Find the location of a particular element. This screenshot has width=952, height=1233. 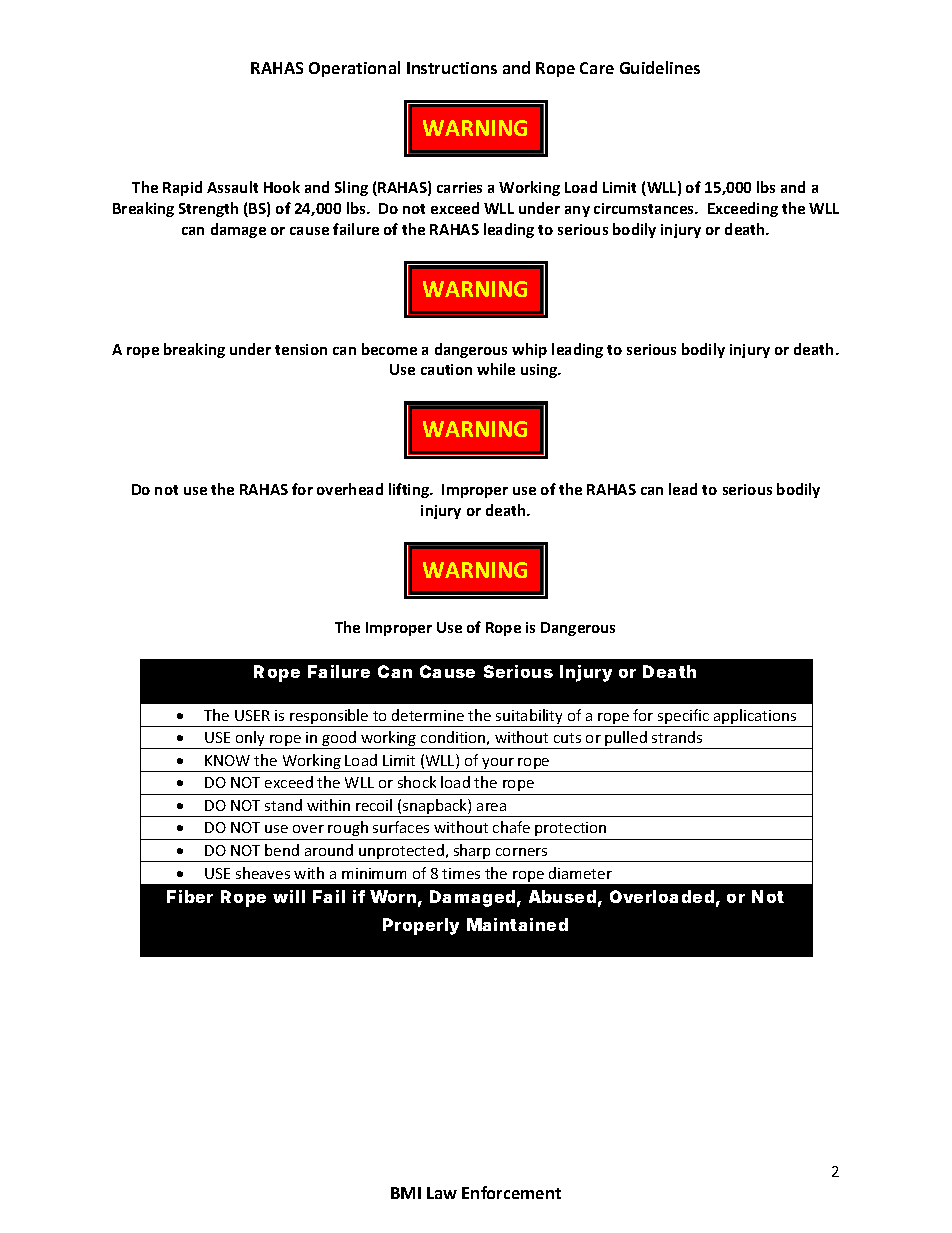

BMI is located at coordinates (406, 1193).
